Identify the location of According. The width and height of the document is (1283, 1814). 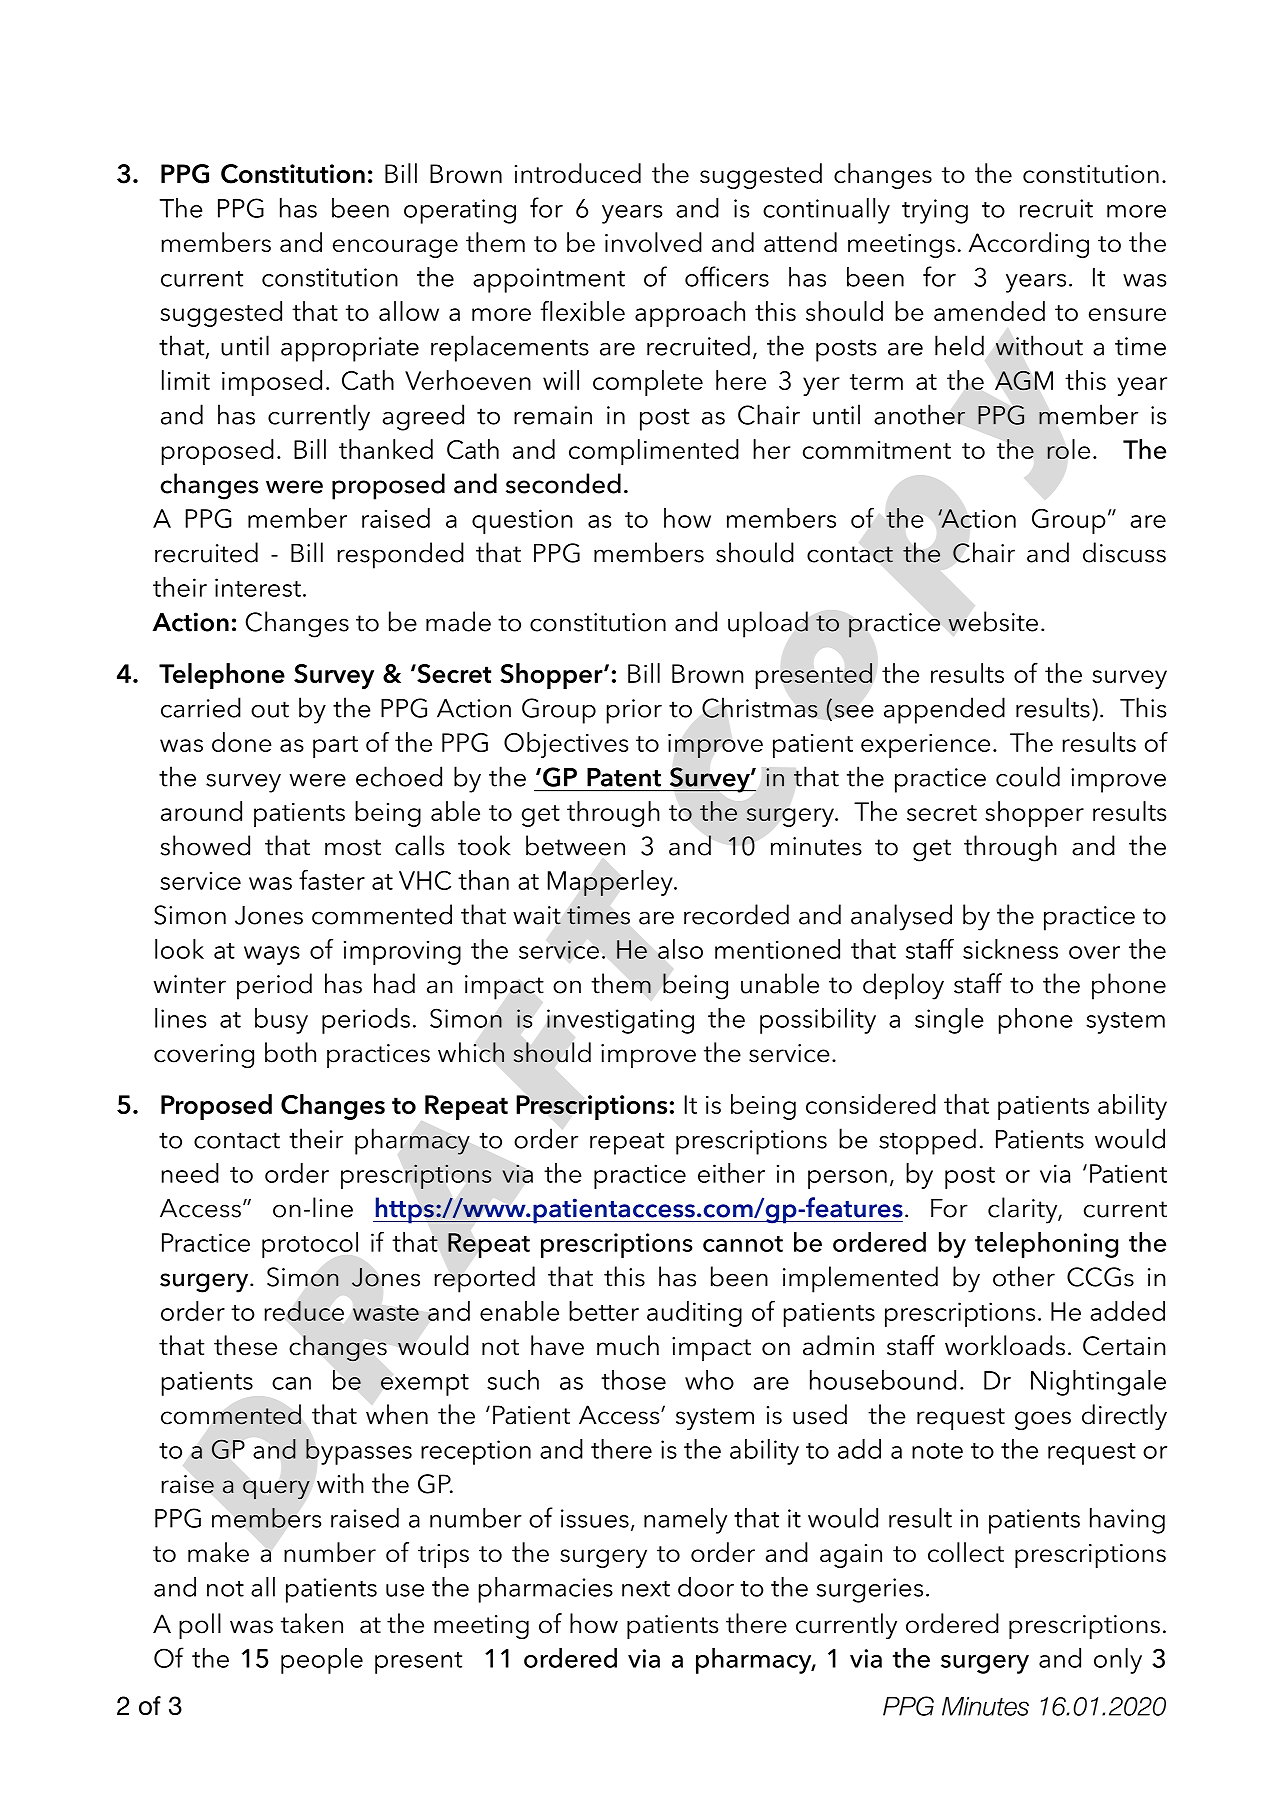
(1029, 245).
